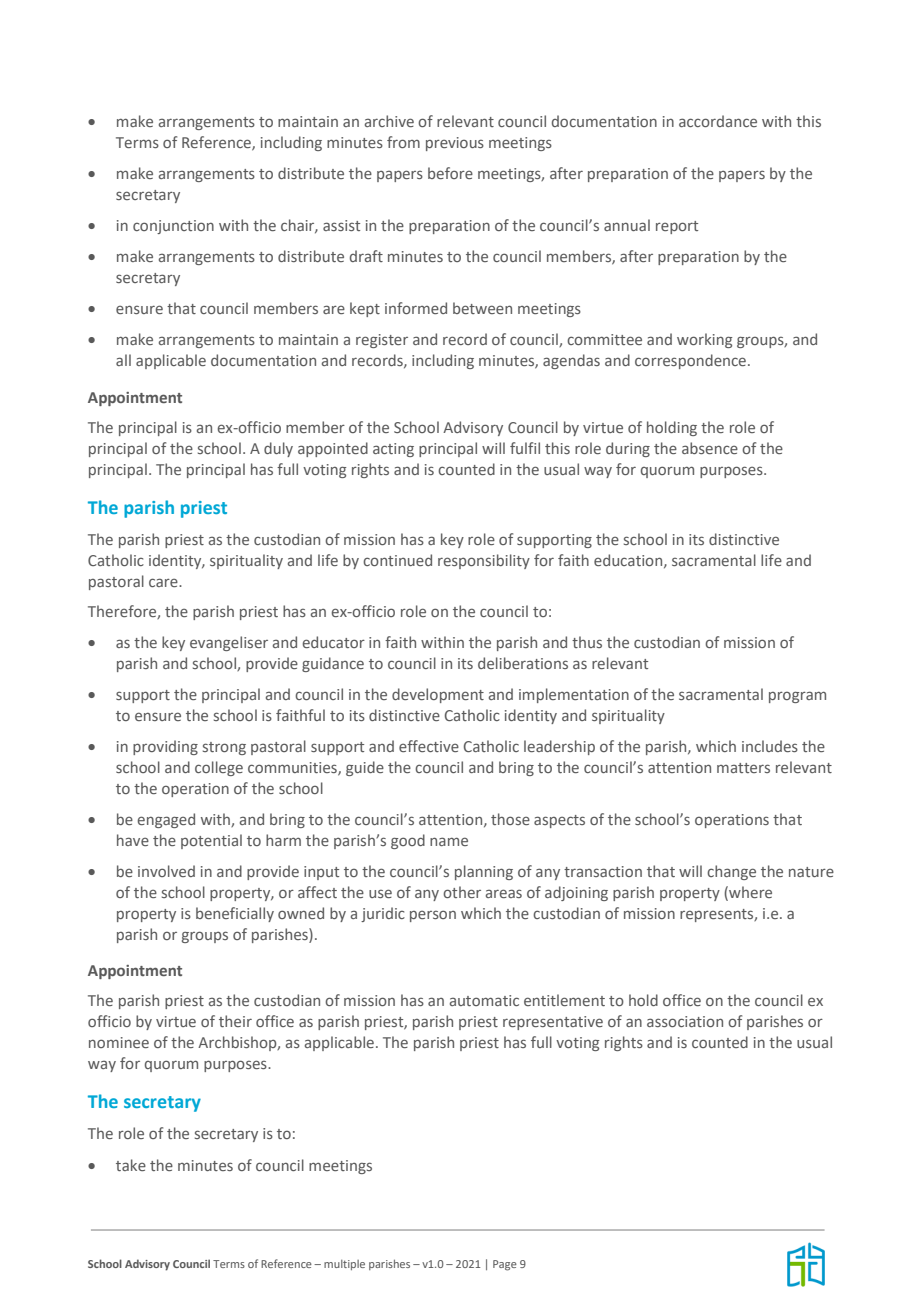 This document has height=1309, width=924. What do you see at coordinates (797, 697) in the document?
I see `program` at bounding box center [797, 697].
